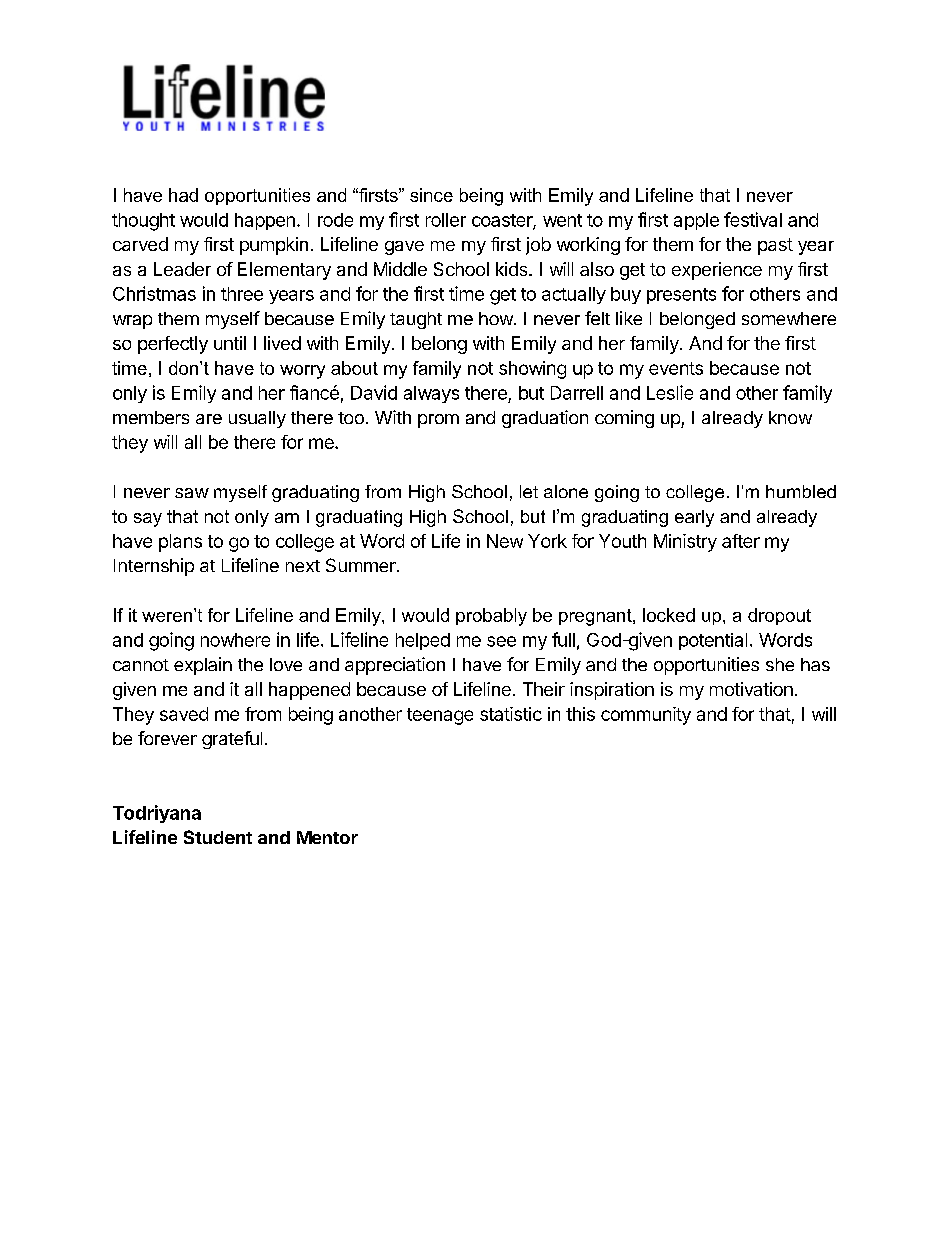 This document has width=952, height=1233. What do you see at coordinates (753, 219) in the document?
I see `festival` at bounding box center [753, 219].
